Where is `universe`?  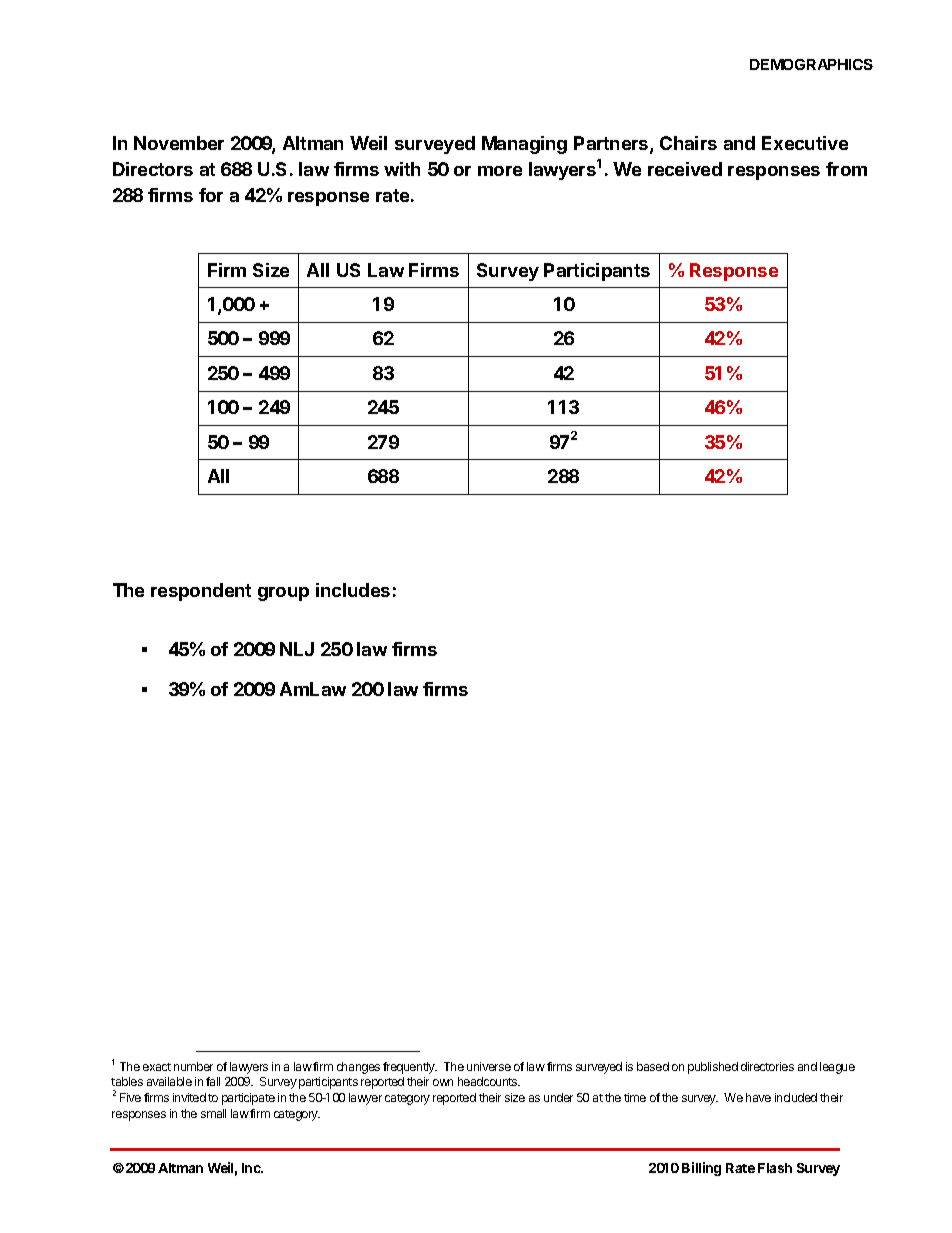 universe is located at coordinates (489, 1066).
